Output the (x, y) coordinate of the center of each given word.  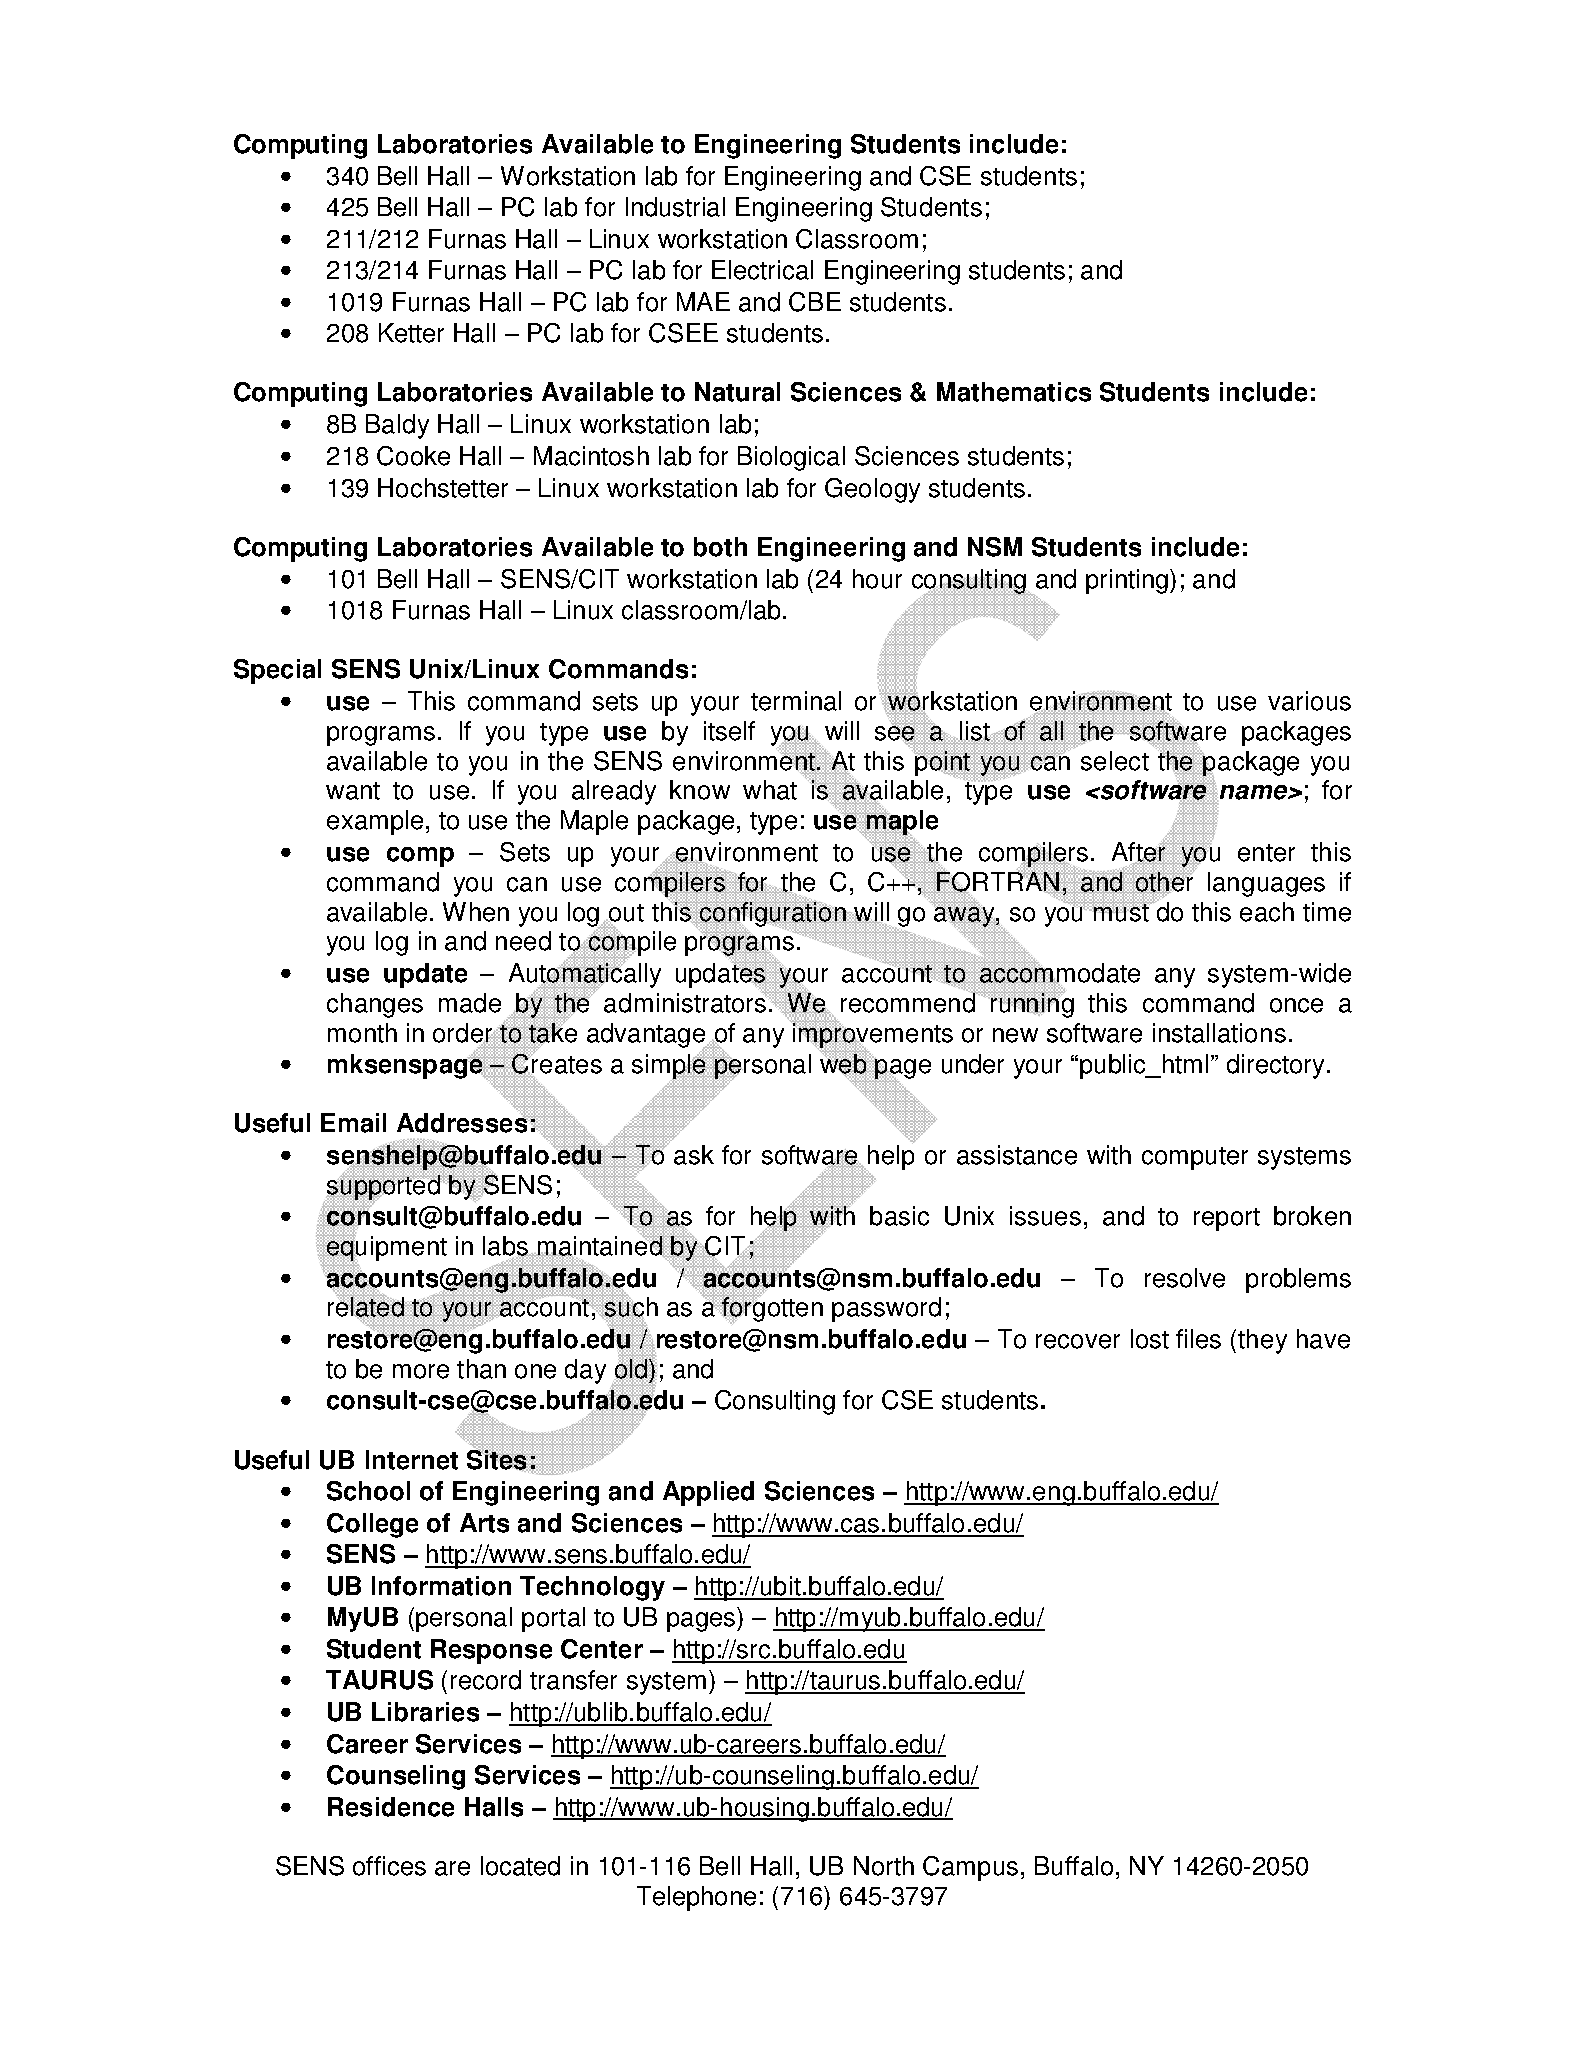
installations (1219, 1033)
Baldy (397, 426)
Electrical (762, 270)
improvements (871, 1035)
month (362, 1033)
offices (389, 1866)
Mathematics (1014, 392)
